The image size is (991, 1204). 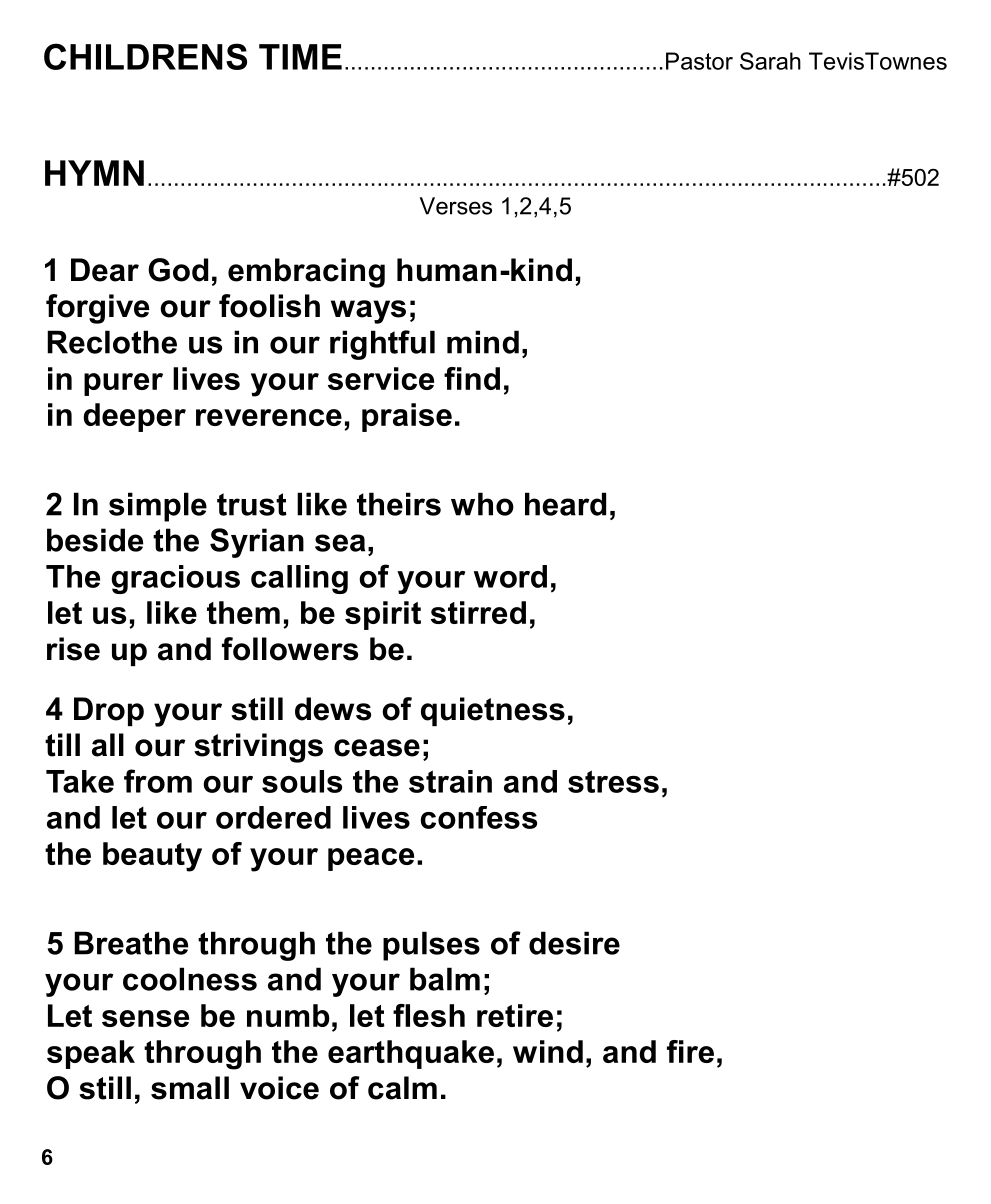 What do you see at coordinates (770, 61) in the document?
I see `Sarah` at bounding box center [770, 61].
